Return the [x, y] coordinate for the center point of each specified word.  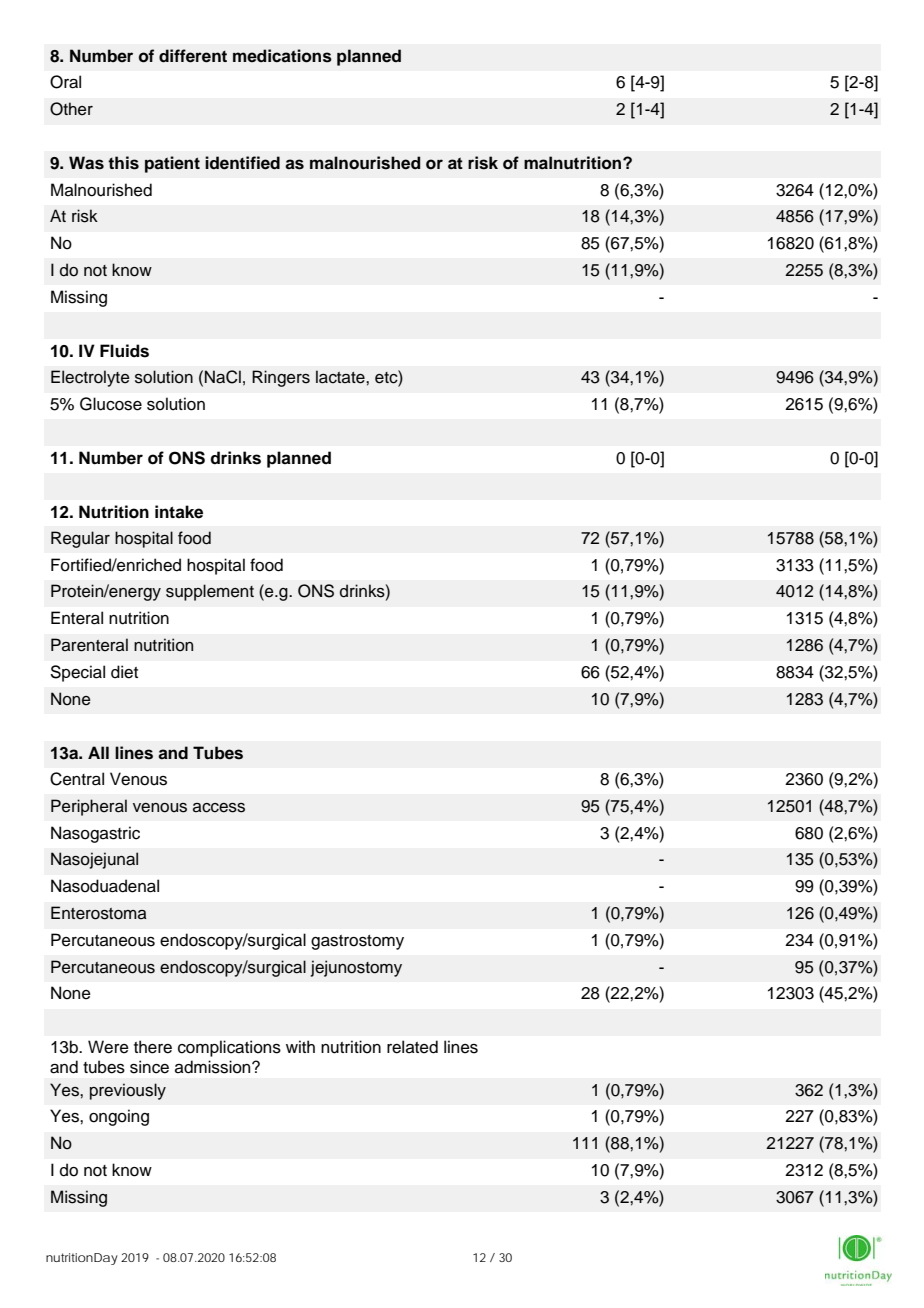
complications [229, 1048]
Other [71, 109]
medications [282, 56]
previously [128, 1091]
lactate [341, 377]
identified [242, 163]
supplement [210, 592]
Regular [80, 539]
